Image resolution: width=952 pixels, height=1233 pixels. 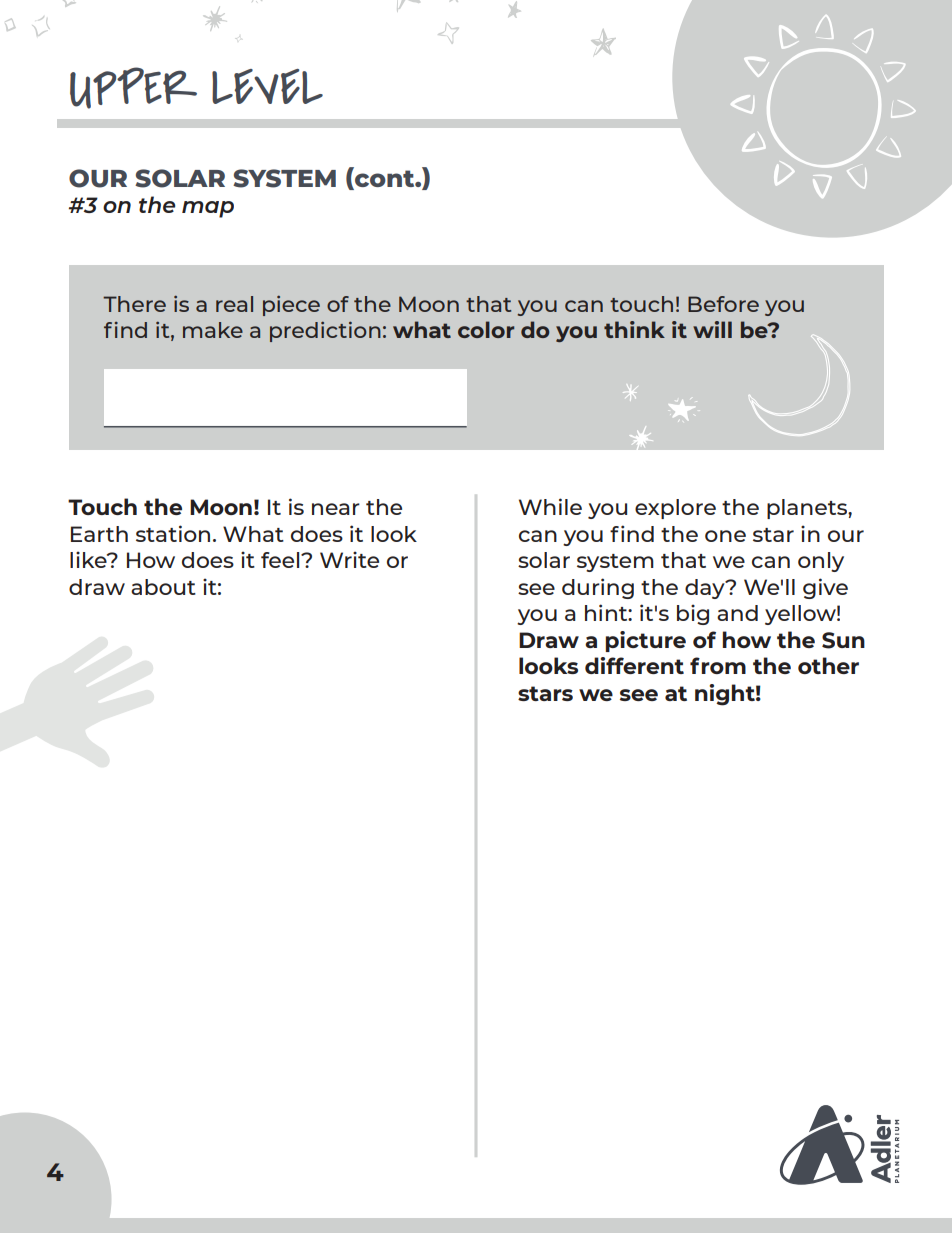 What do you see at coordinates (267, 86) in the document?
I see `LEVEL` at bounding box center [267, 86].
